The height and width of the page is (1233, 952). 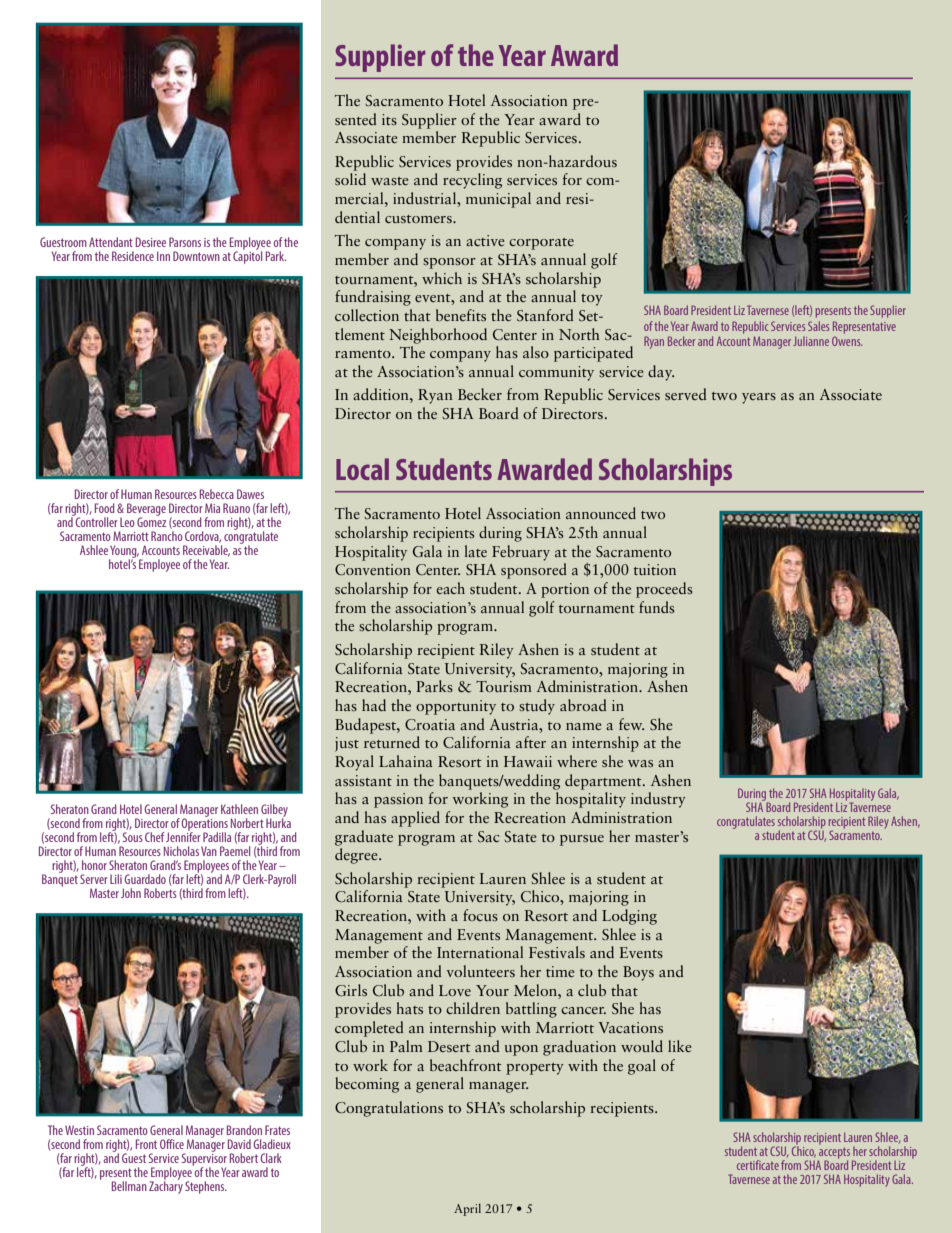 What do you see at coordinates (818, 326) in the page?
I see `Sales` at bounding box center [818, 326].
